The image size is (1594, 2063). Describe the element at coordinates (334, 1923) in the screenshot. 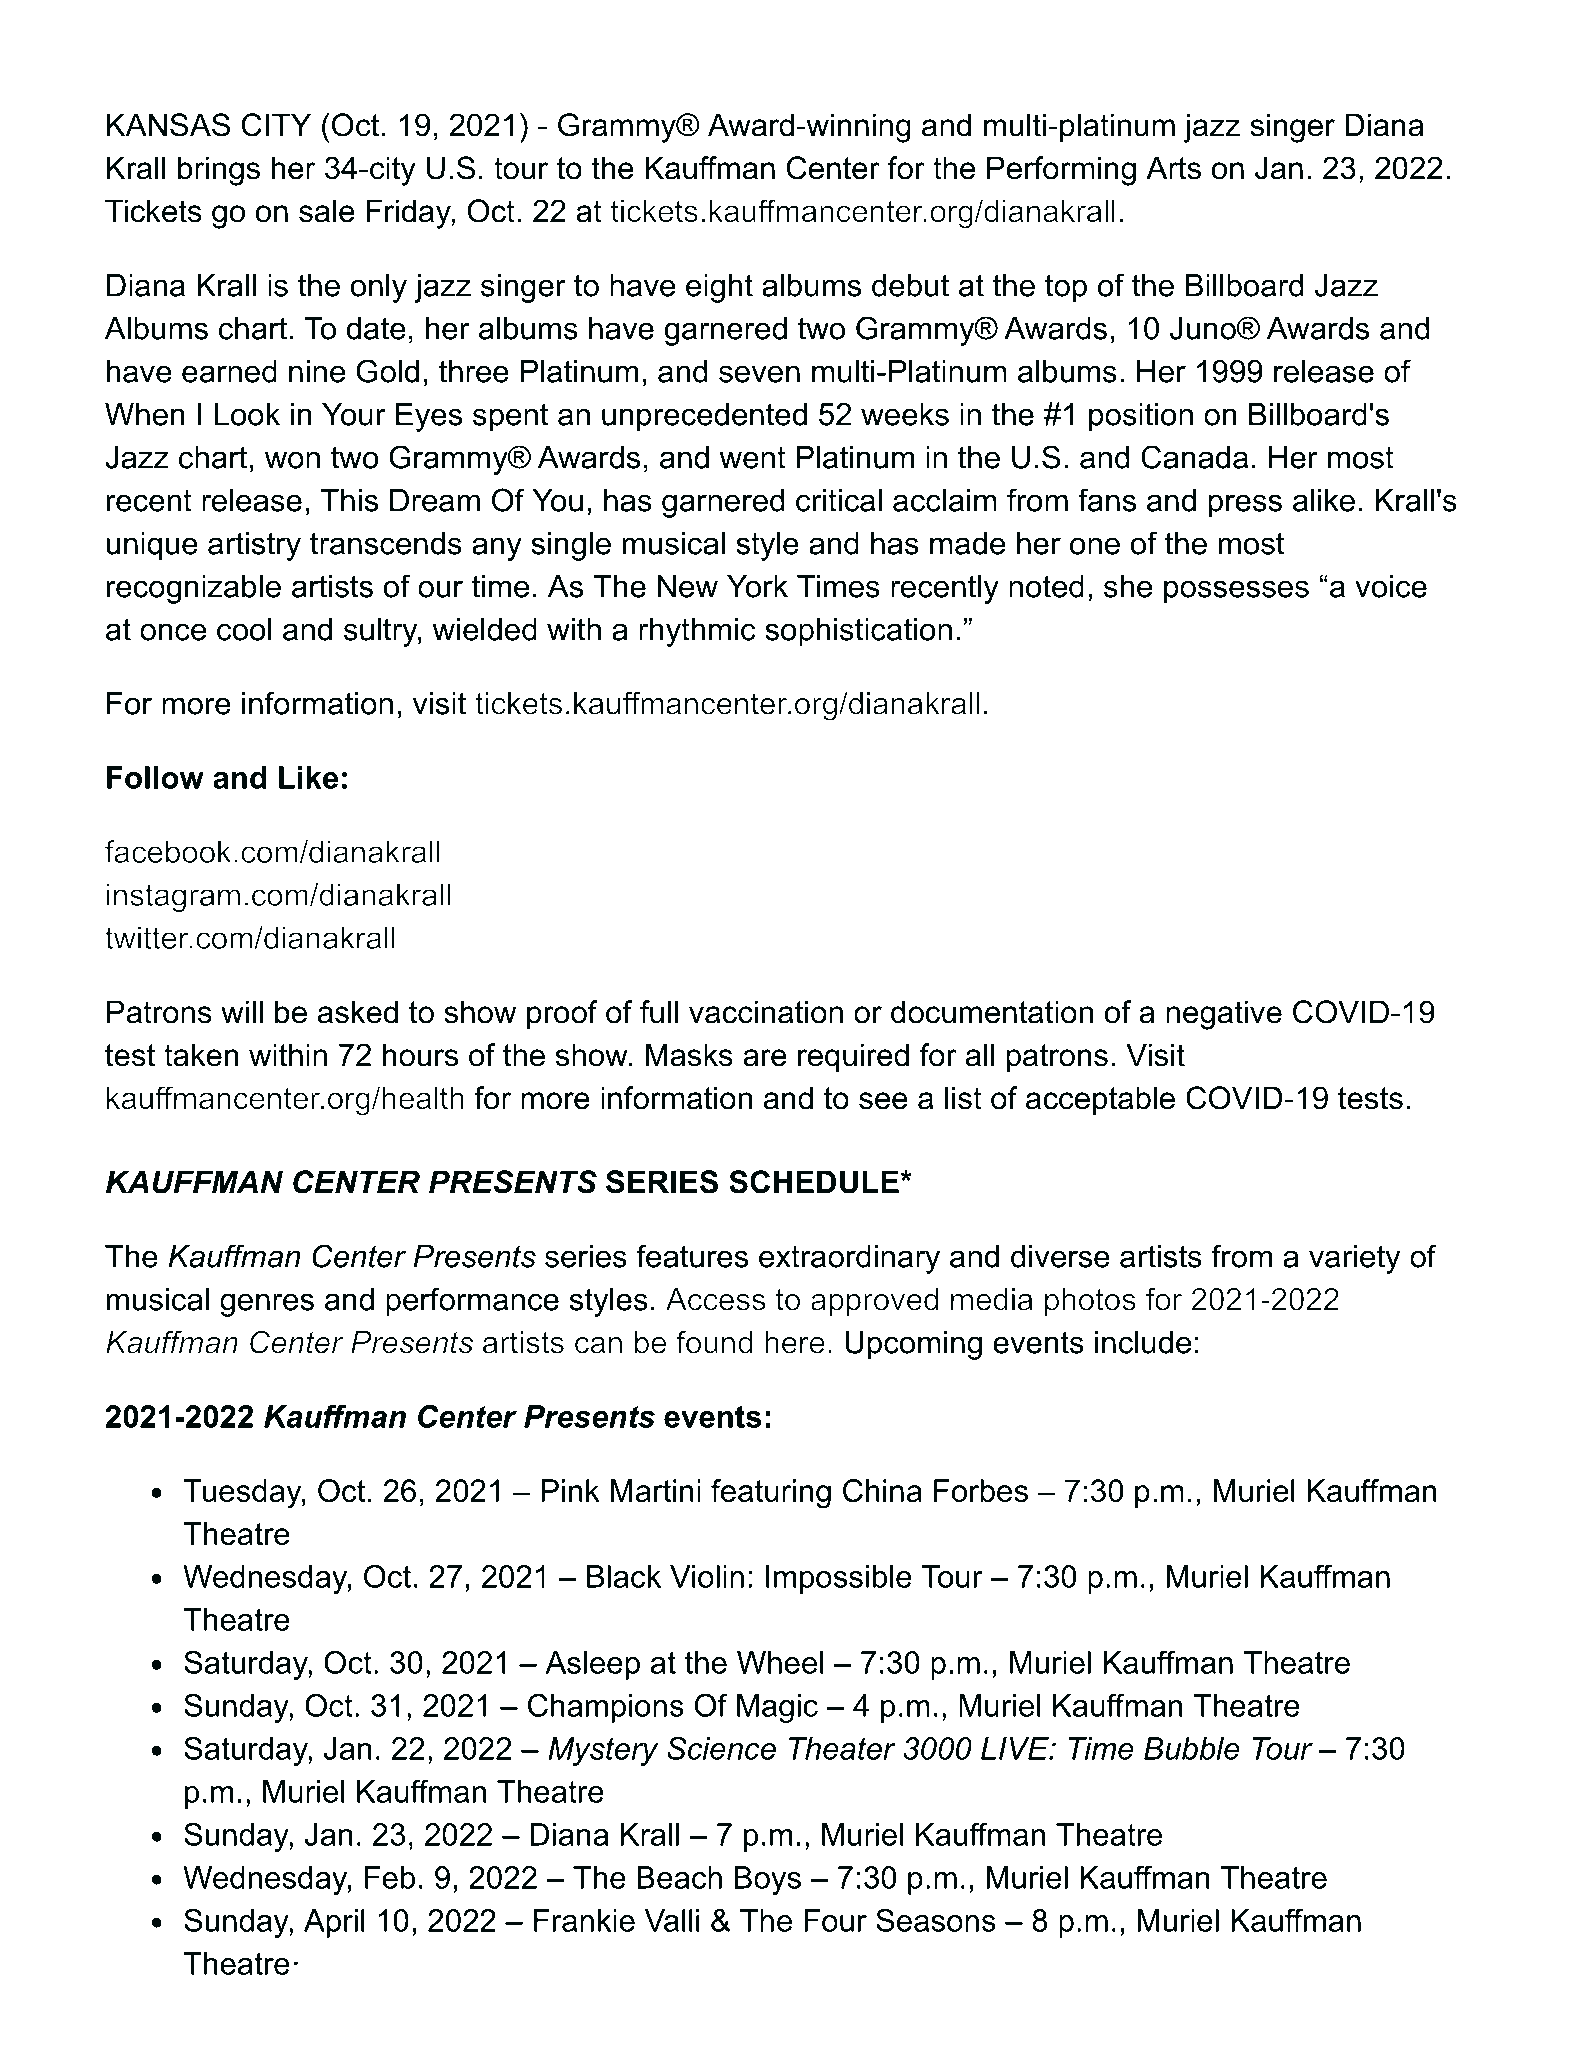

I see `April` at that location.
